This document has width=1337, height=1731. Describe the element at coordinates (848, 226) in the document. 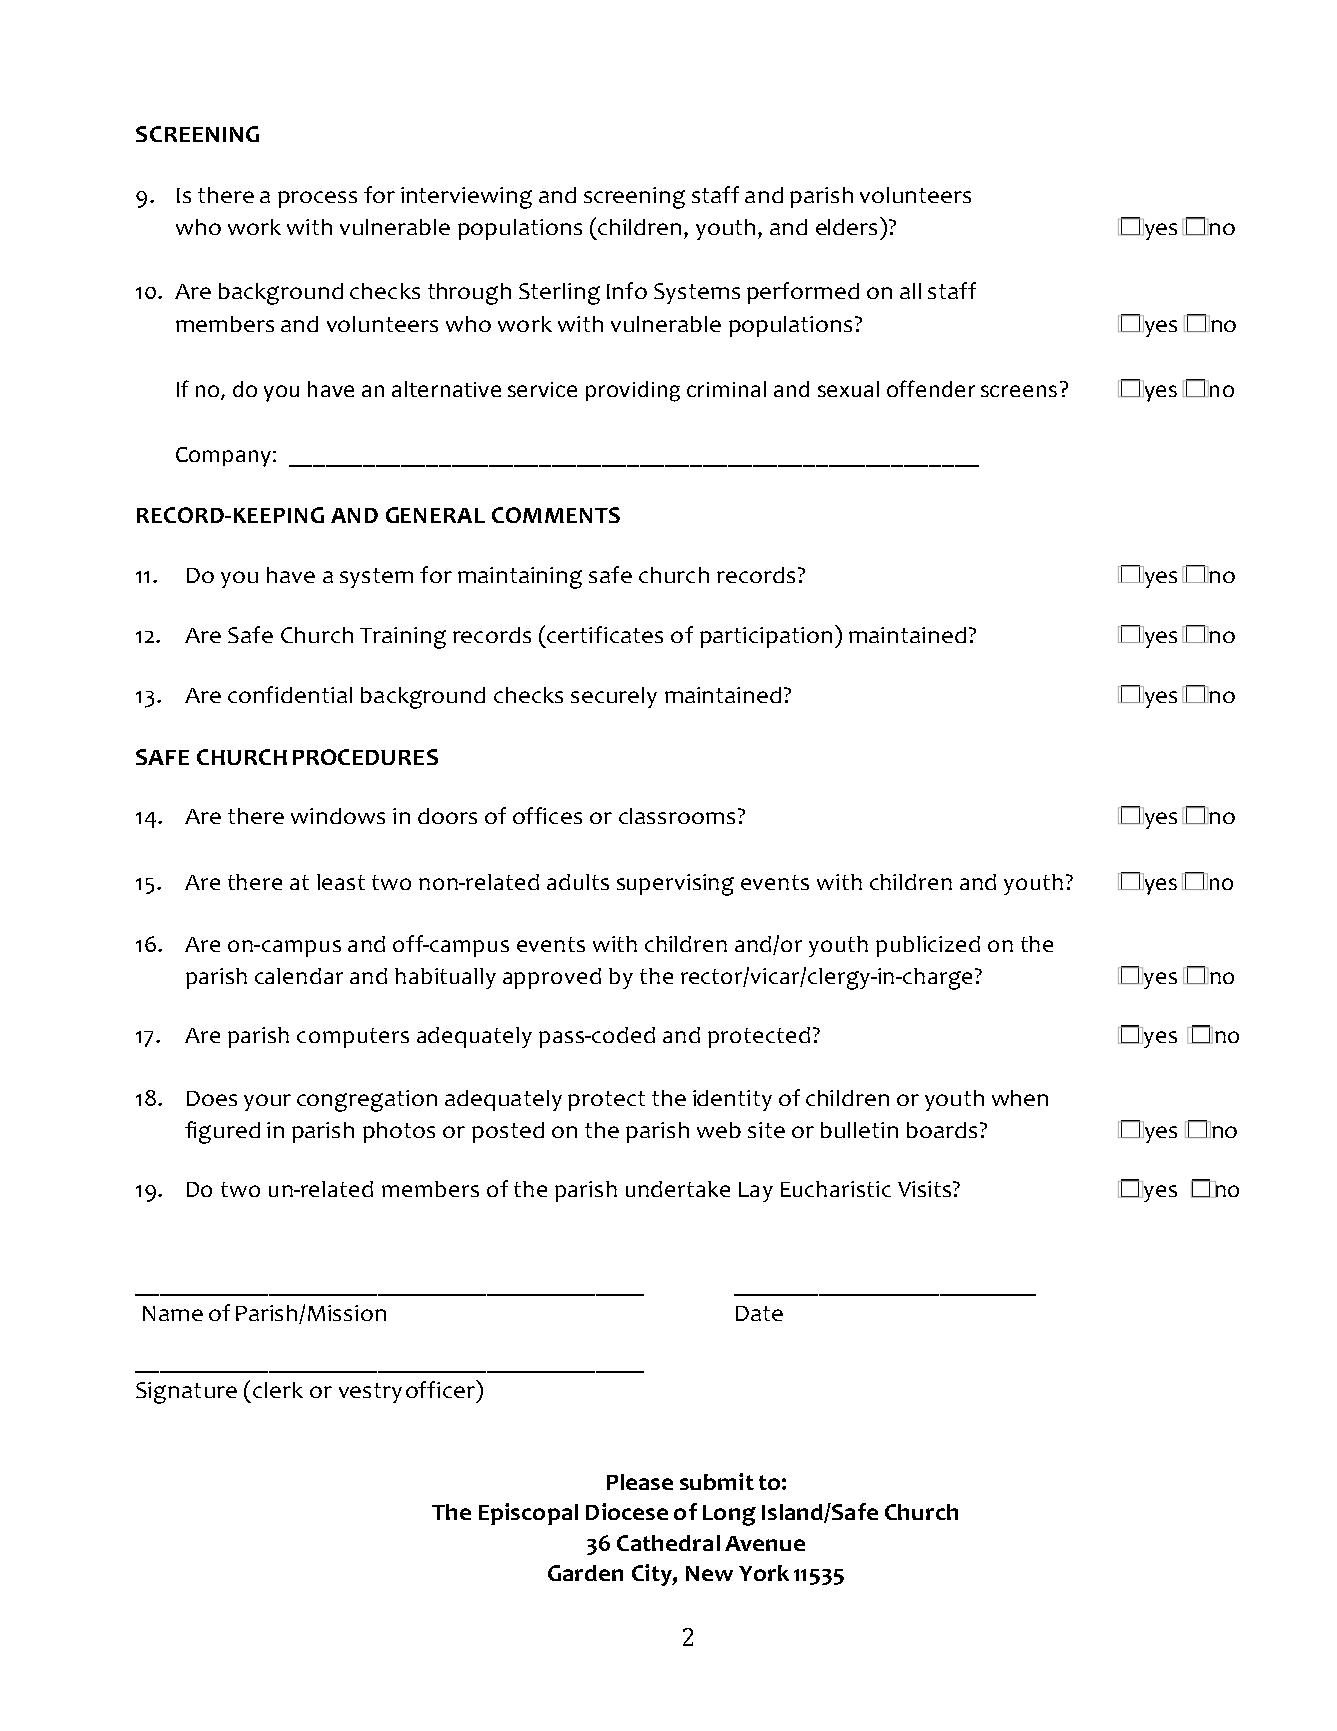

I see `elders` at that location.
